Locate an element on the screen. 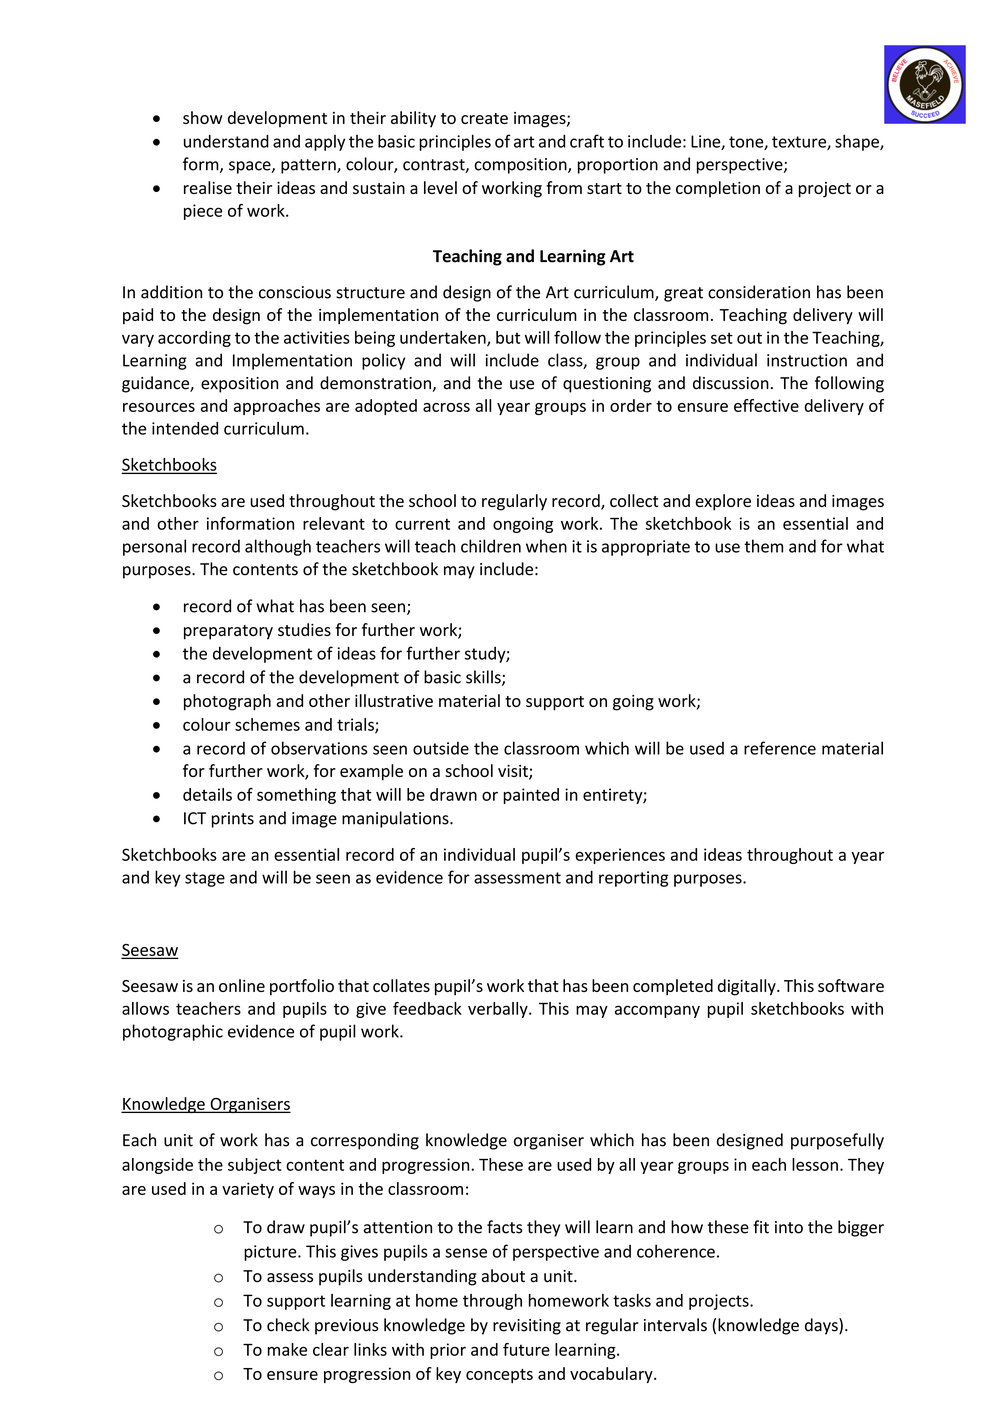 The width and height of the screenshot is (1006, 1423). purposefully is located at coordinates (837, 1141).
